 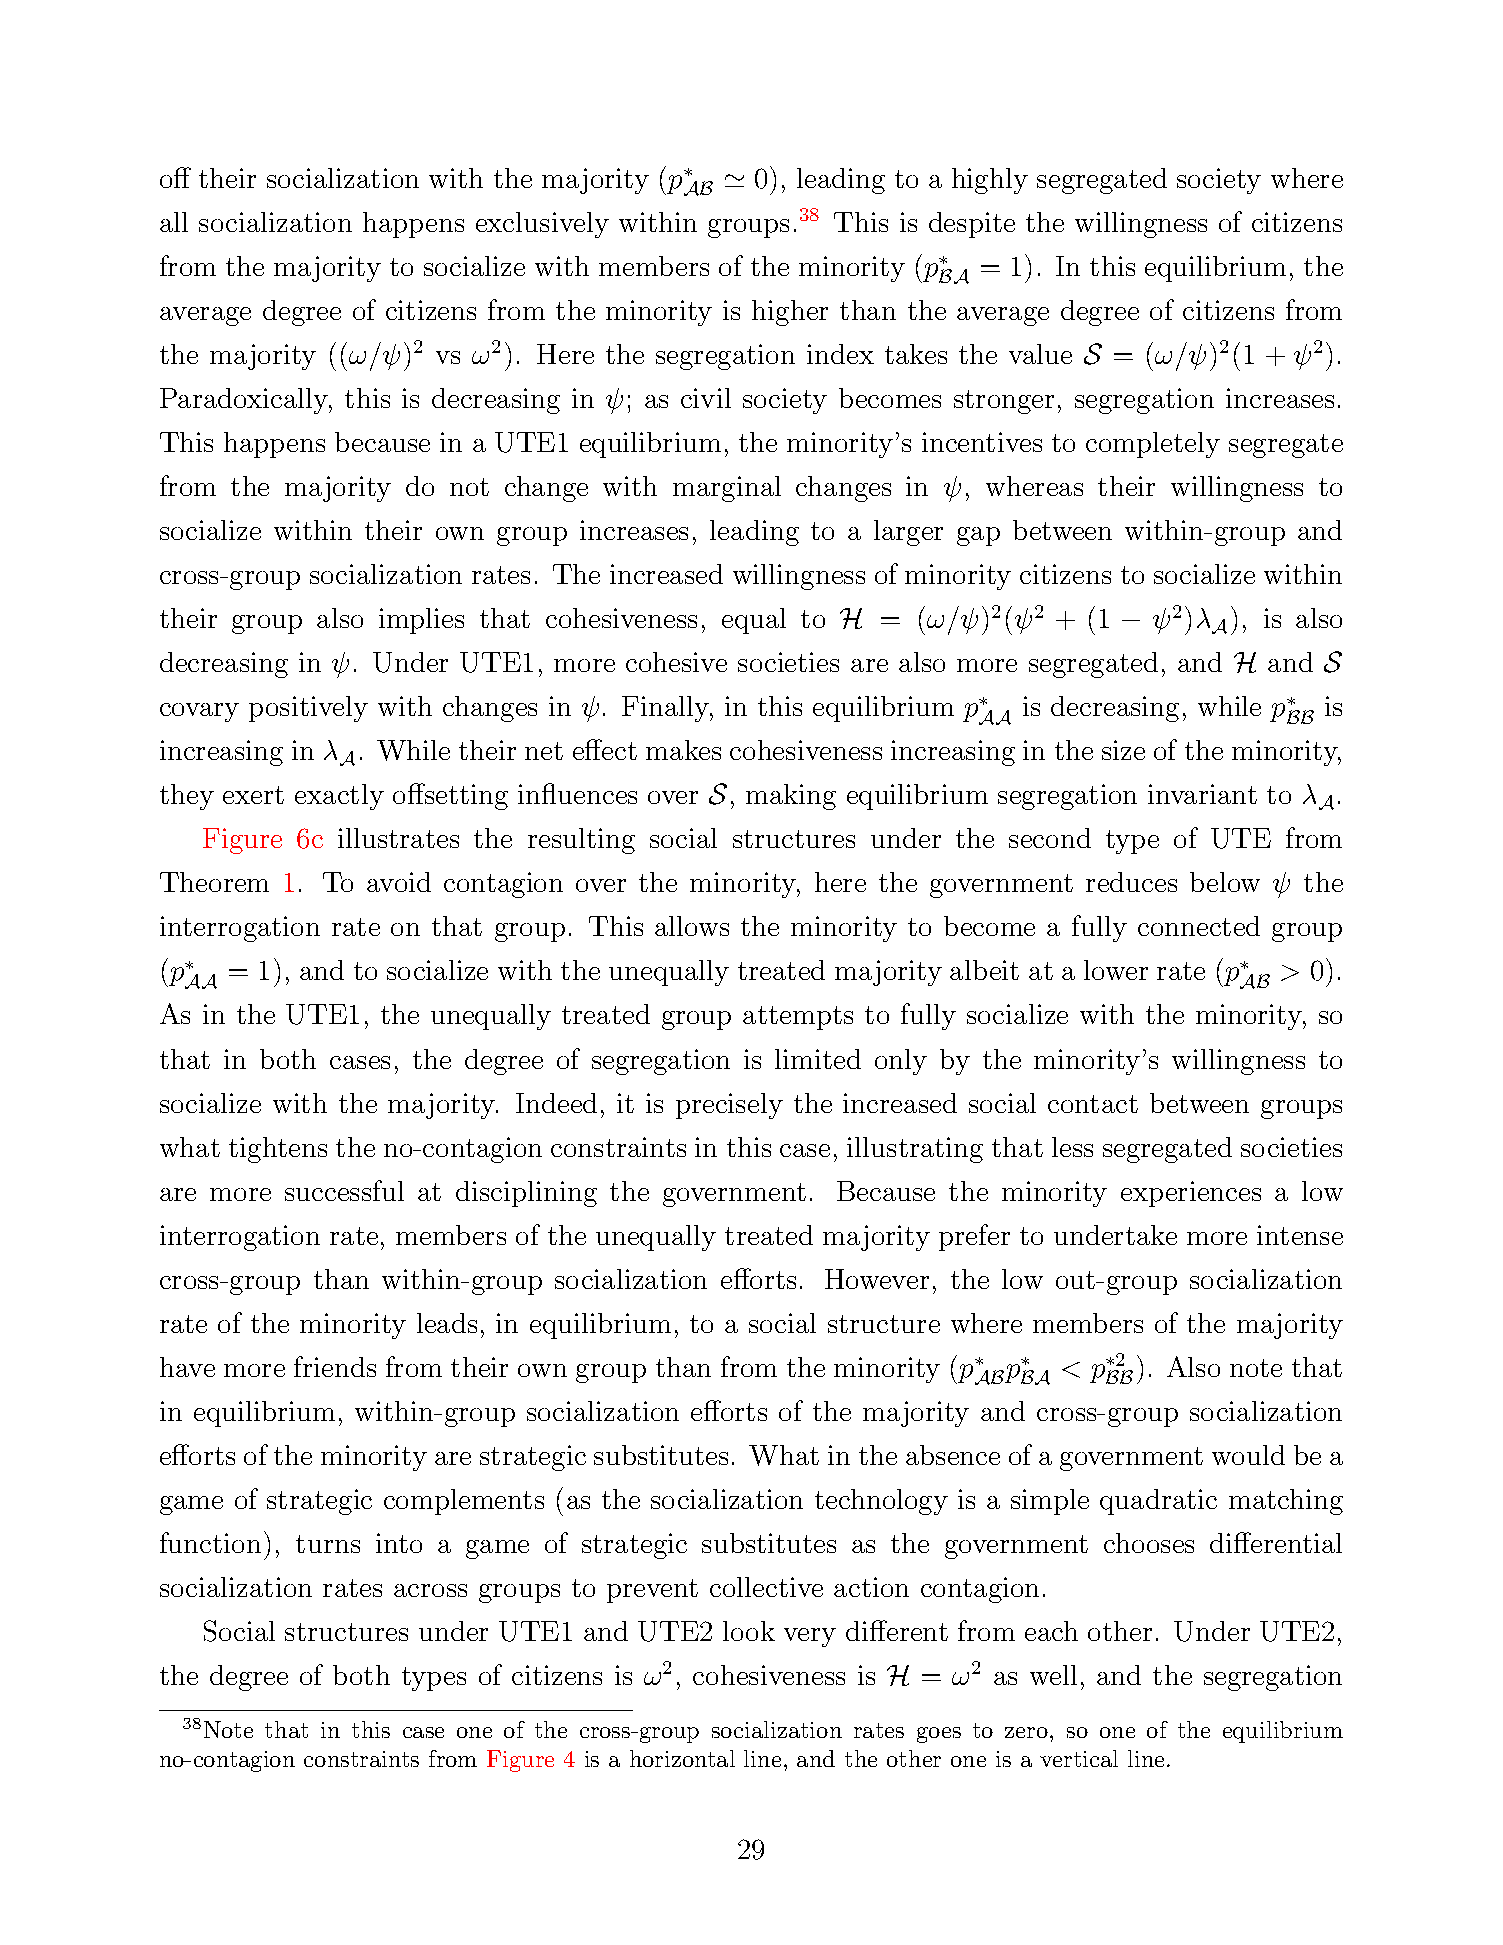 I want to click on turns, so click(x=328, y=1544).
